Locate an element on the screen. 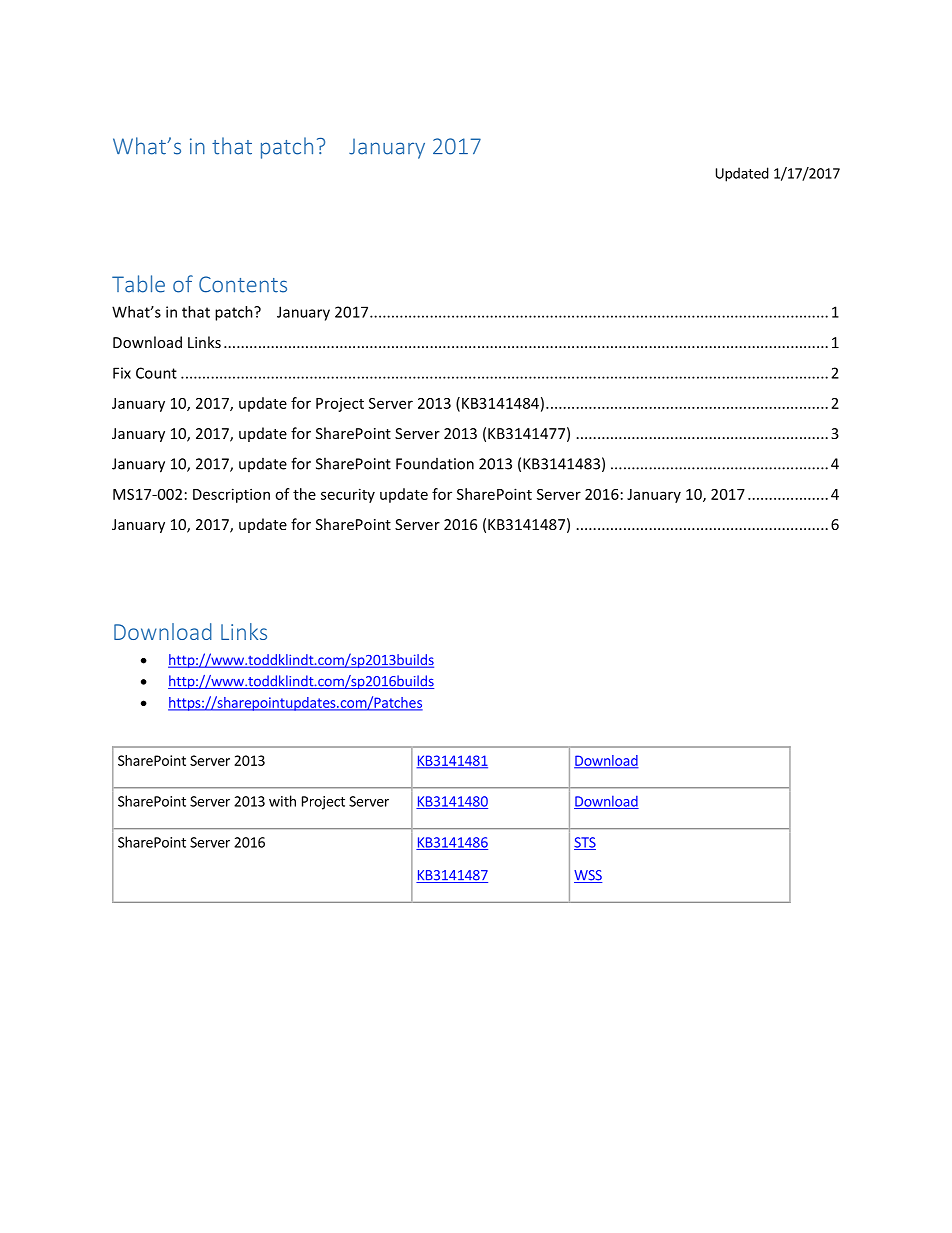 The width and height of the screenshot is (952, 1233). STS is located at coordinates (585, 843).
